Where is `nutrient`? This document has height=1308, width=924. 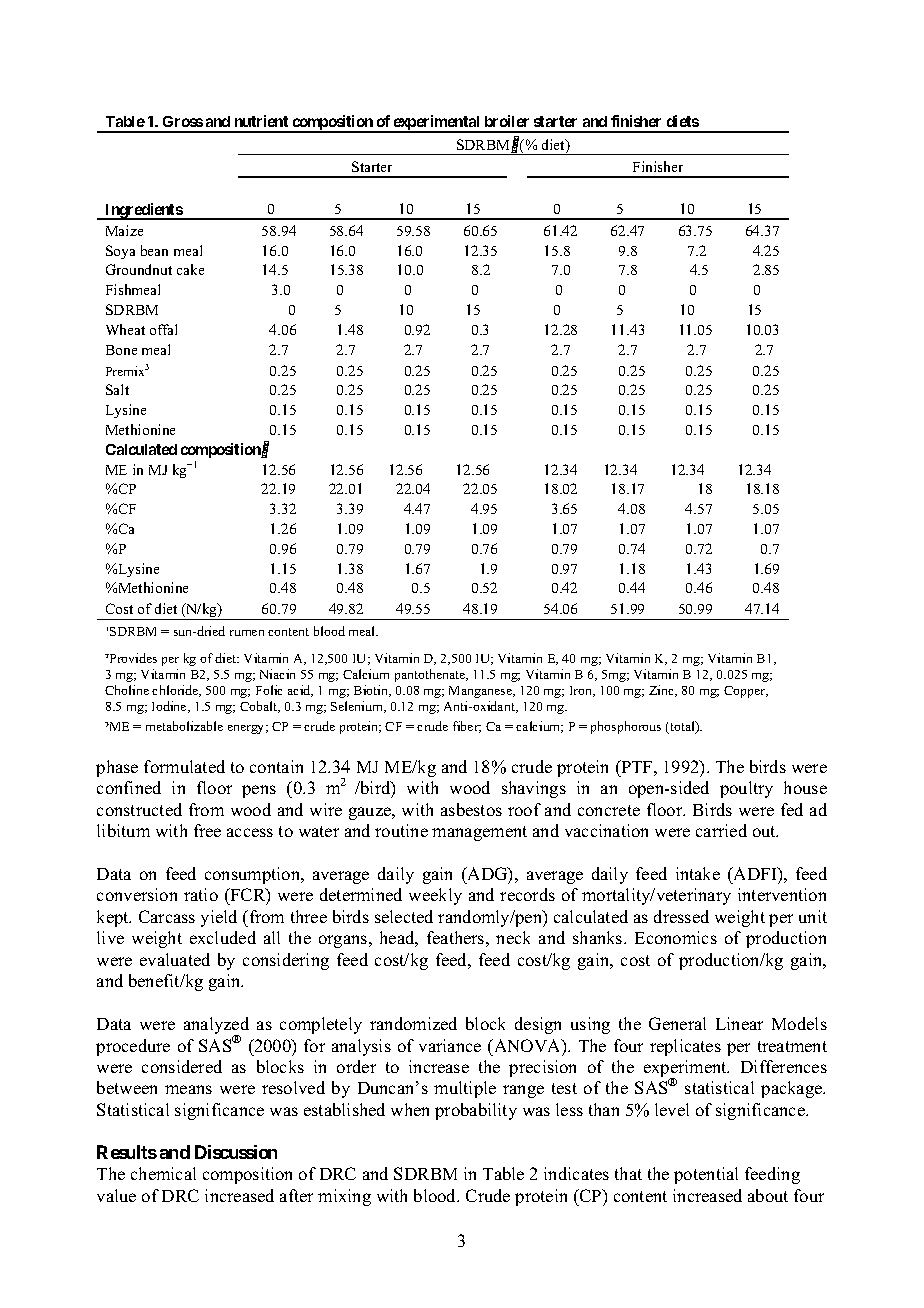 nutrient is located at coordinates (261, 121).
